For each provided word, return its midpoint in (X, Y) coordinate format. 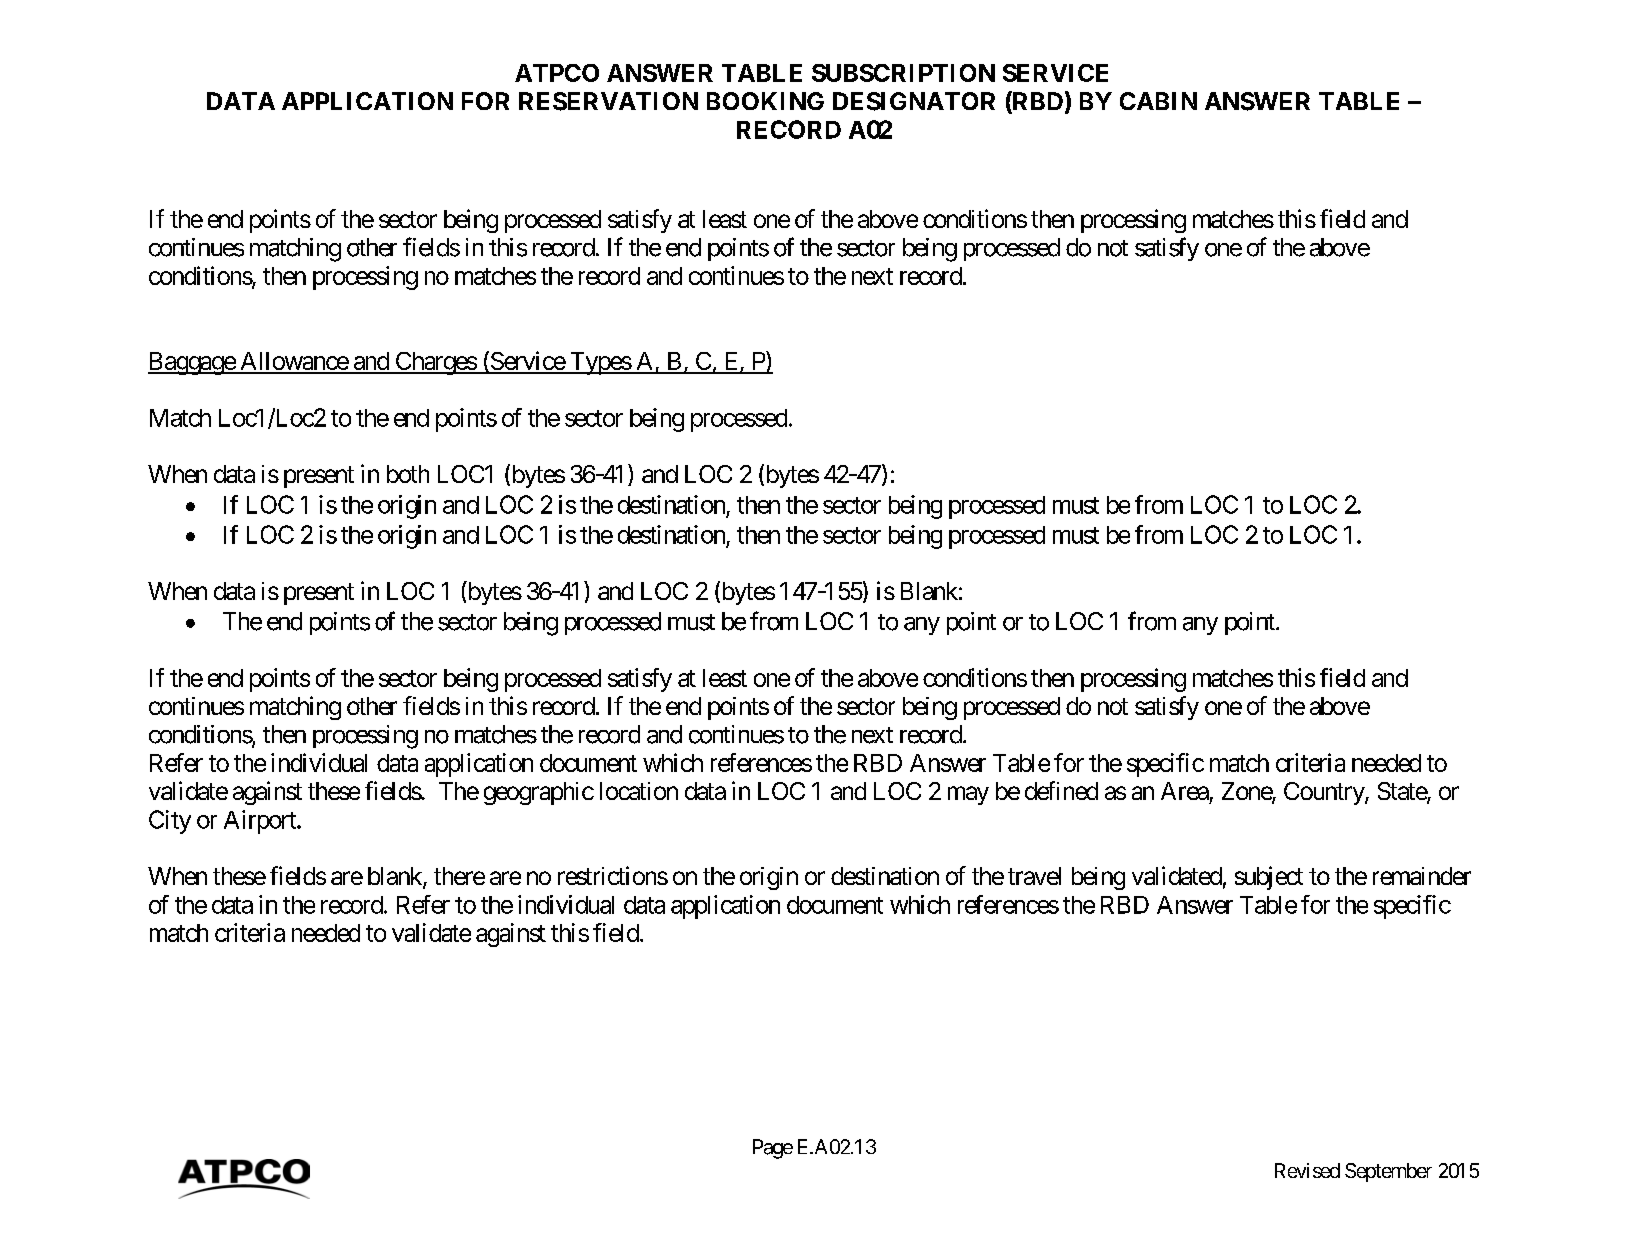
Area (1185, 791)
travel (1034, 876)
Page (773, 1149)
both (408, 474)
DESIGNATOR (914, 101)
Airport (261, 822)
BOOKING (765, 101)
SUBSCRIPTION (903, 73)
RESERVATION (608, 101)
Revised (1307, 1170)
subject (1269, 878)
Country (1325, 793)
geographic (539, 793)
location (639, 791)
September (1388, 1172)
